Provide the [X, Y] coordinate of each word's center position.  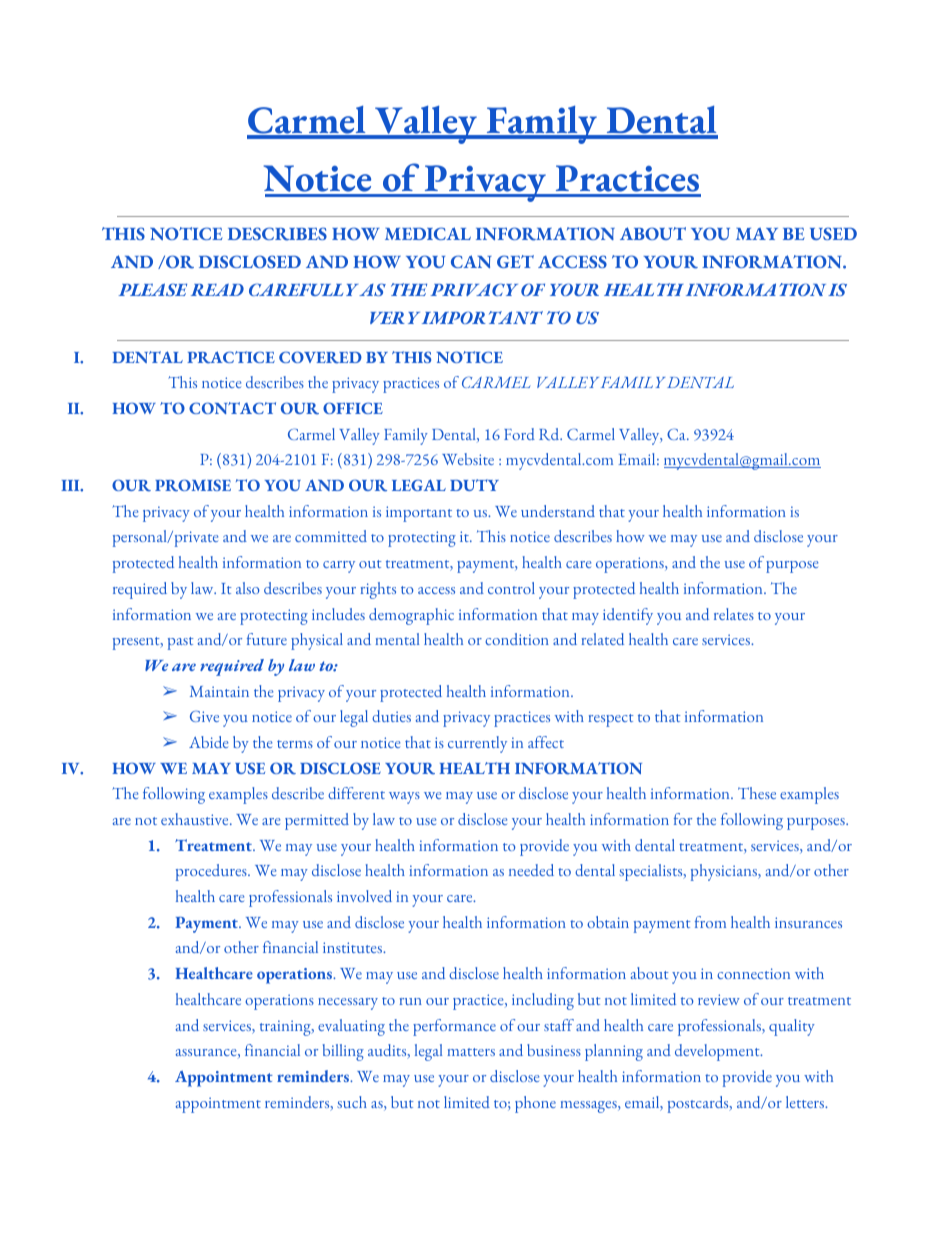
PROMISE [193, 485]
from [710, 922]
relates [734, 614]
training [286, 1028]
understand [558, 511]
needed [531, 870]
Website [468, 459]
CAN [471, 261]
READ [217, 290]
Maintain [219, 691]
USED [833, 233]
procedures [212, 872]
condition [517, 639]
